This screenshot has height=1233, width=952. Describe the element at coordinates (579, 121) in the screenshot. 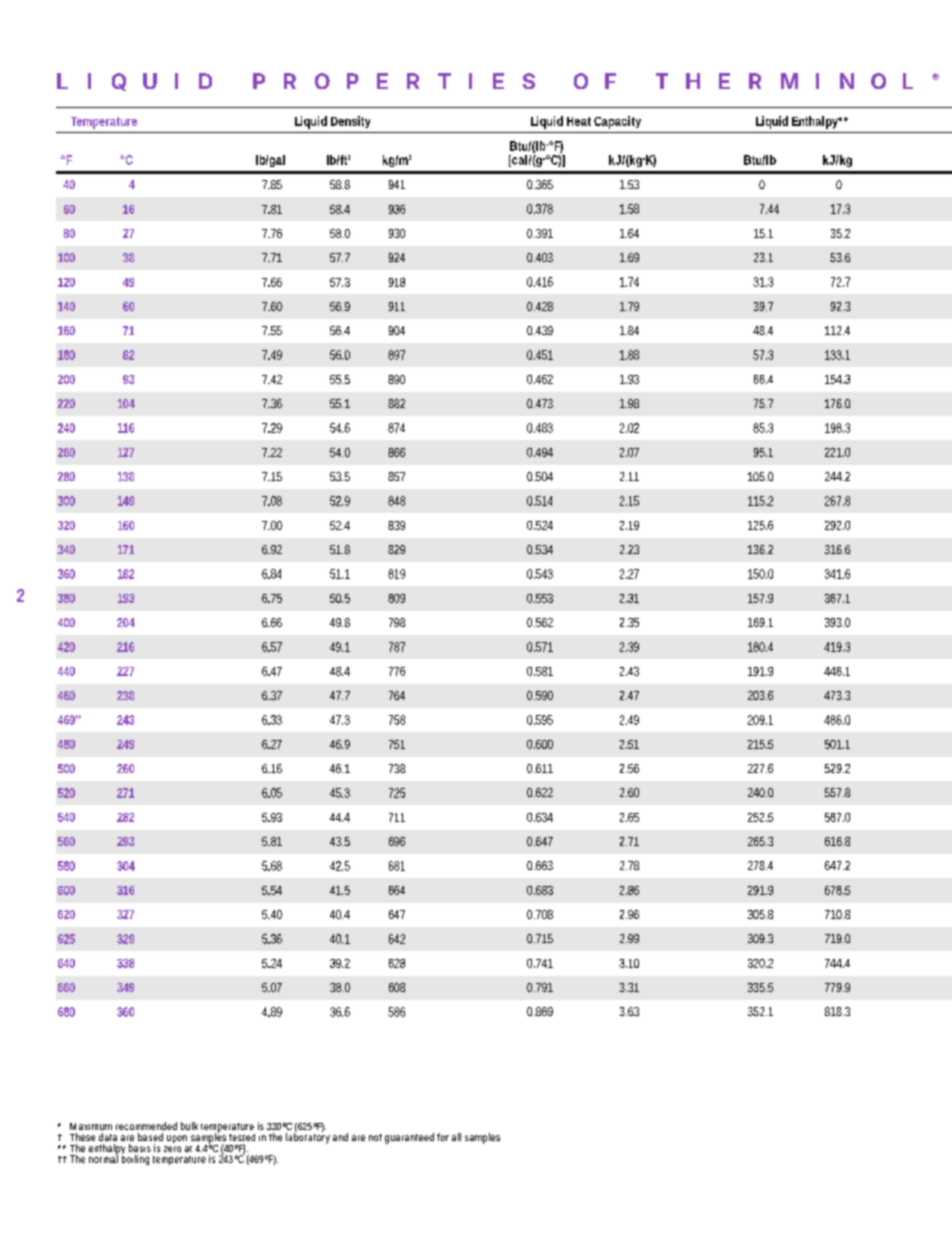

I see `Heat` at that location.
